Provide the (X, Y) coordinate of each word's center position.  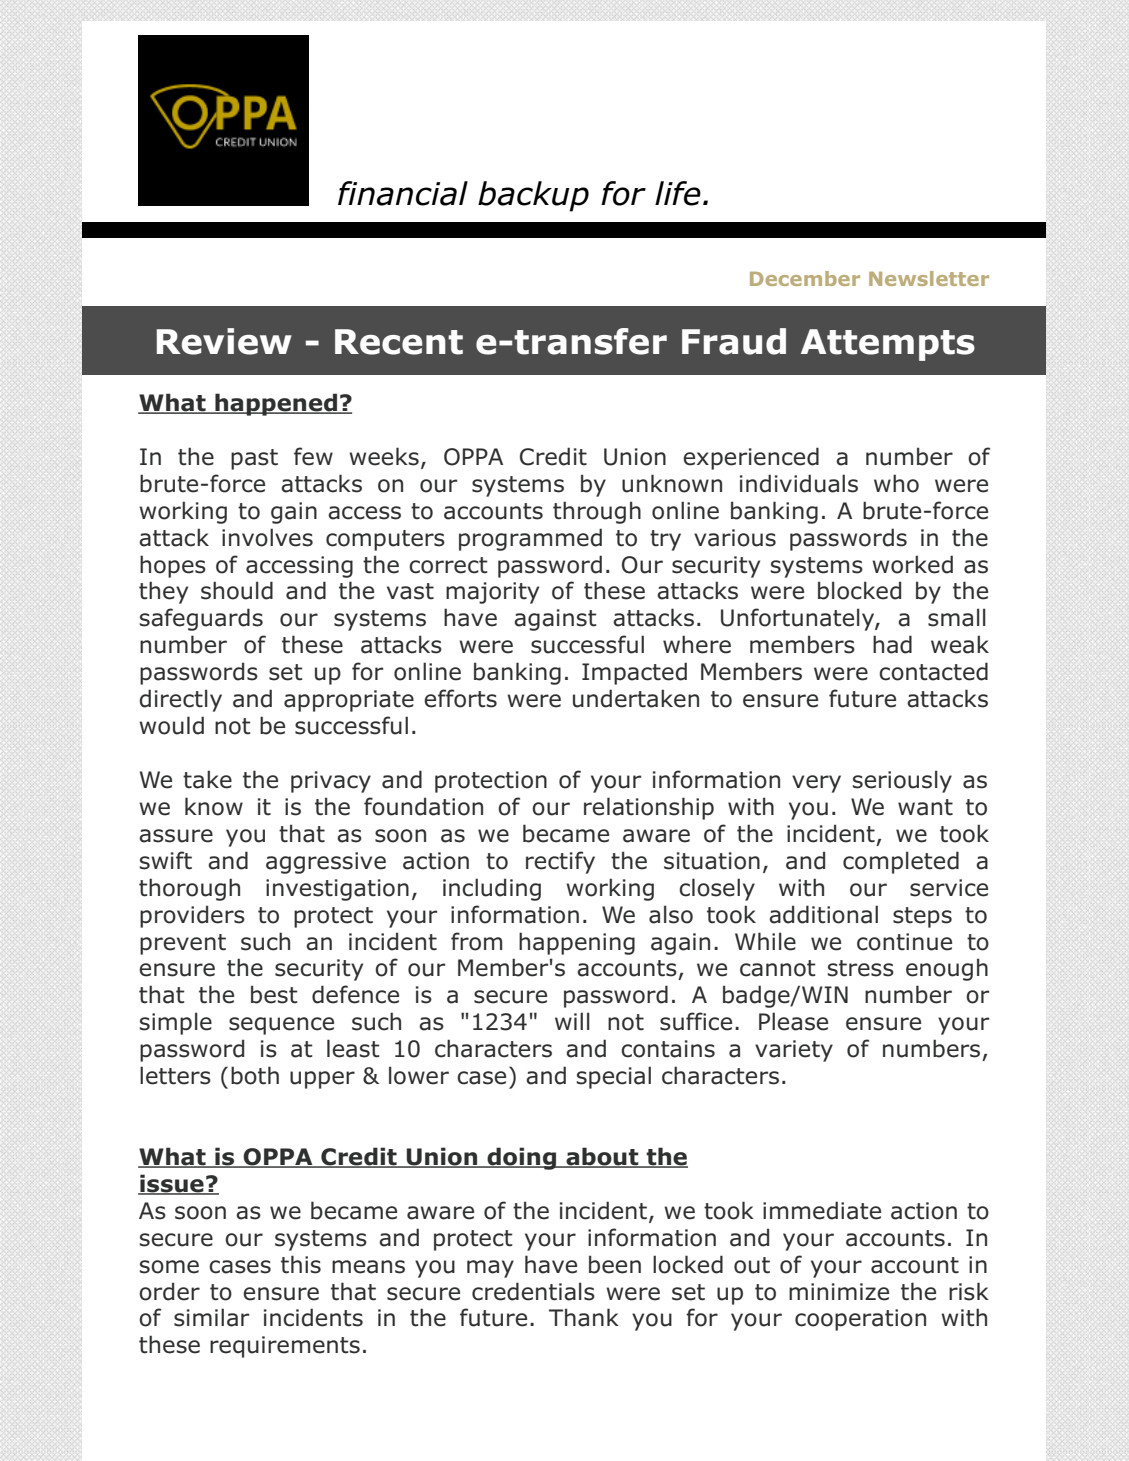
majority (492, 593)
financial (403, 193)
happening (577, 943)
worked (912, 564)
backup (533, 196)
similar (211, 1317)
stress (861, 968)
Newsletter (929, 278)
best (274, 994)
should (237, 590)
